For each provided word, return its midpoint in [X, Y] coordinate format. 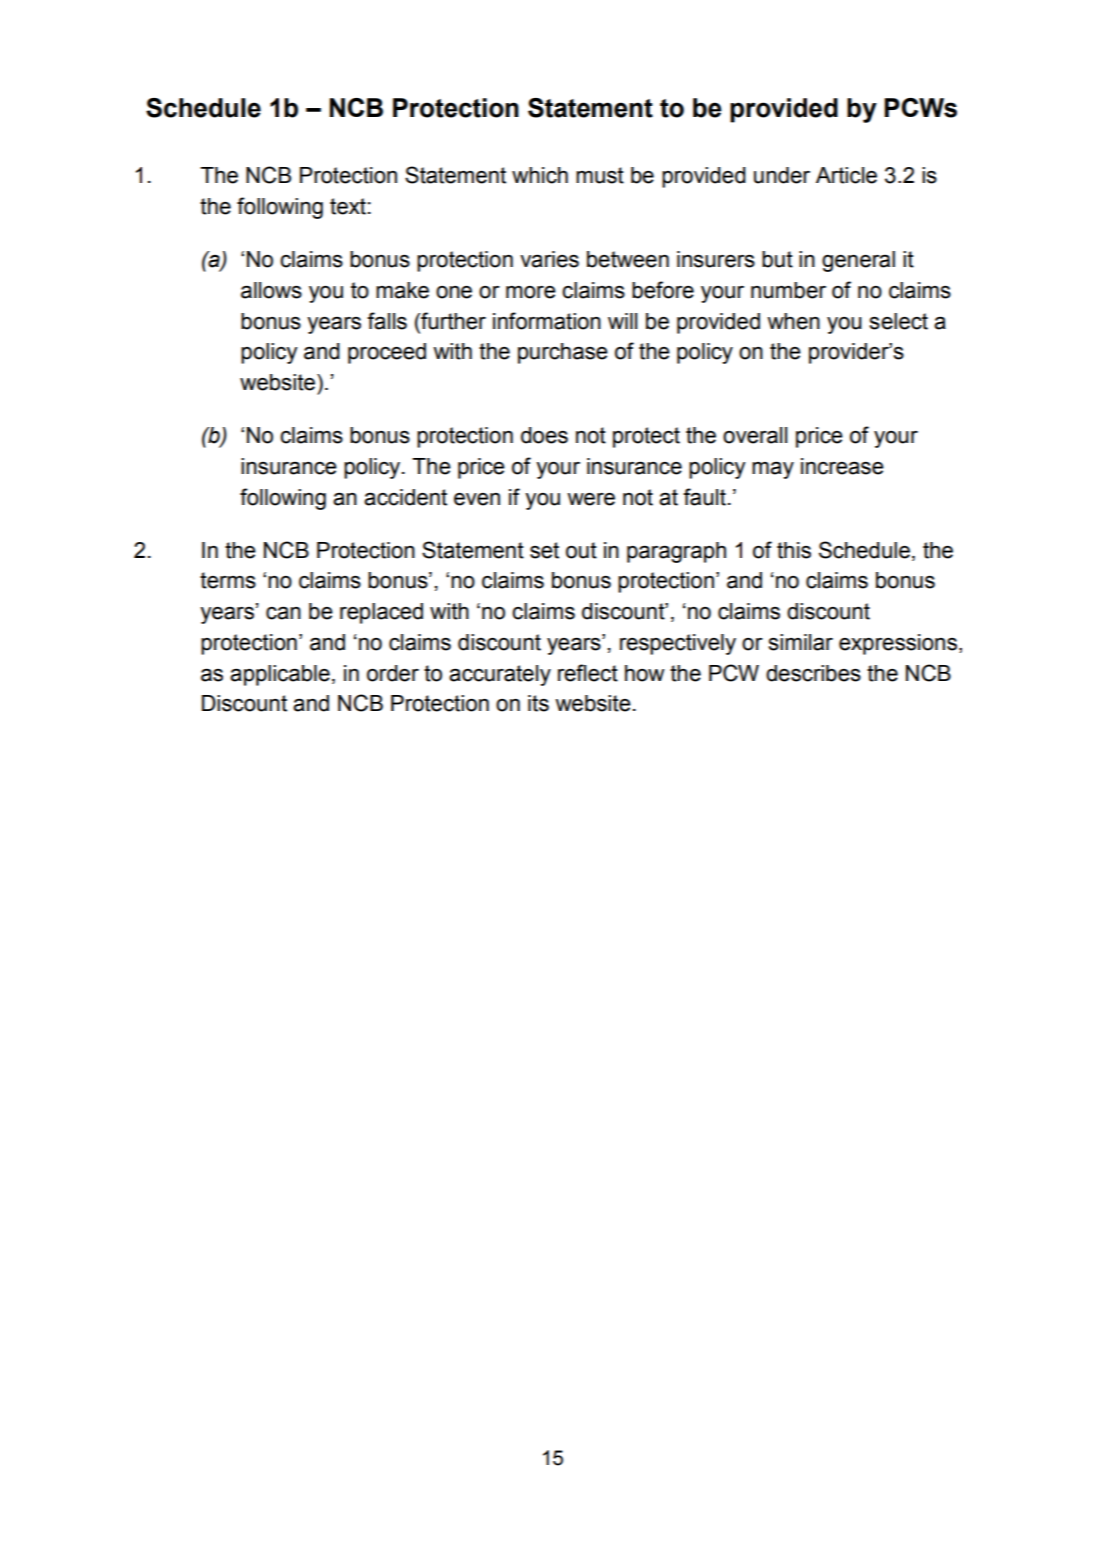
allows [271, 290]
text [348, 206]
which [540, 175]
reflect [588, 673]
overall [755, 435]
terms [228, 580]
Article [846, 175]
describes [813, 673]
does [544, 435]
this [794, 550]
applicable [280, 675]
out [581, 550]
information [547, 321]
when [793, 321]
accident [405, 497]
